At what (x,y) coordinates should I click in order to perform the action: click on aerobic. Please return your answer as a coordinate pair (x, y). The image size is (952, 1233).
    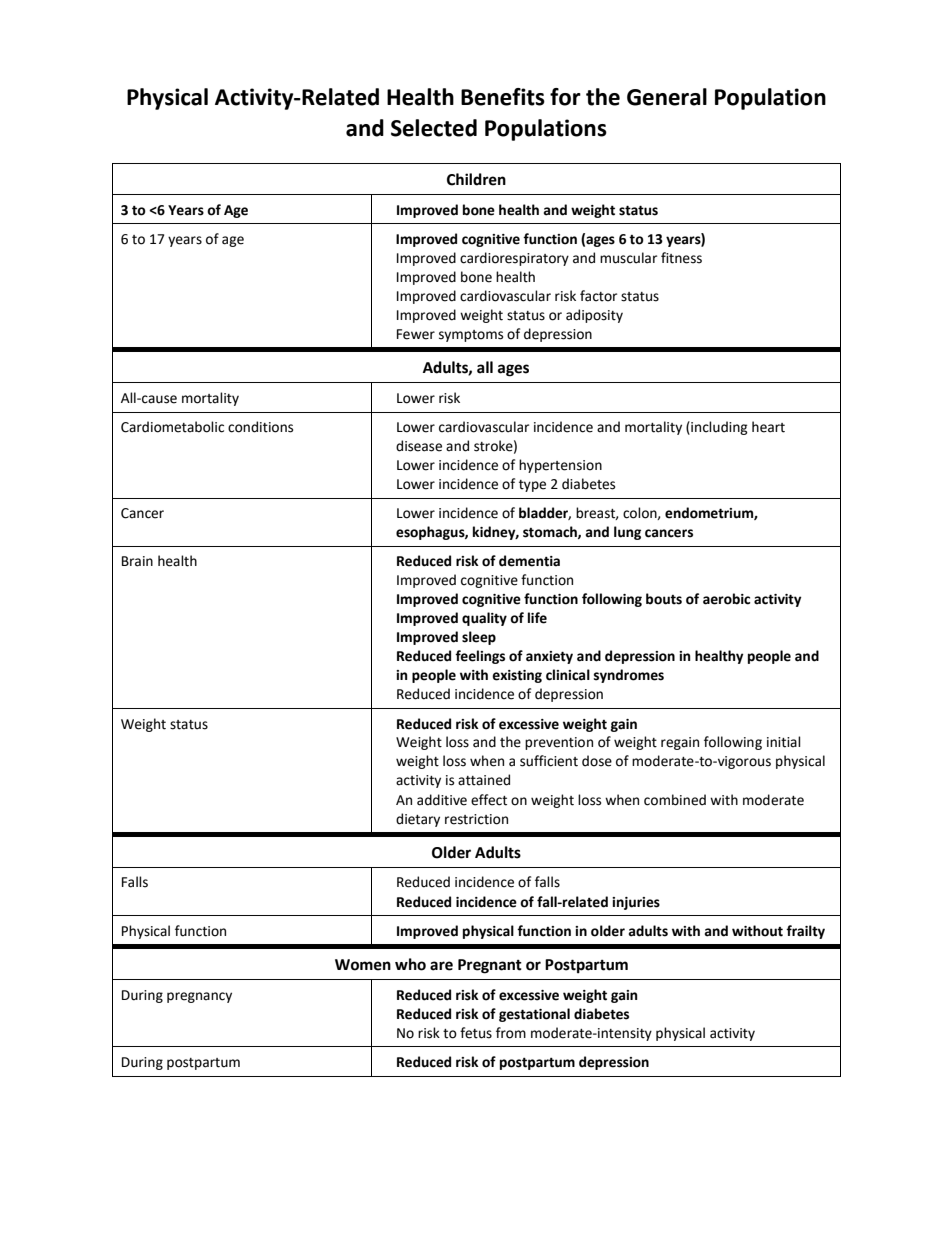
    Looking at the image, I should click on (726, 599).
